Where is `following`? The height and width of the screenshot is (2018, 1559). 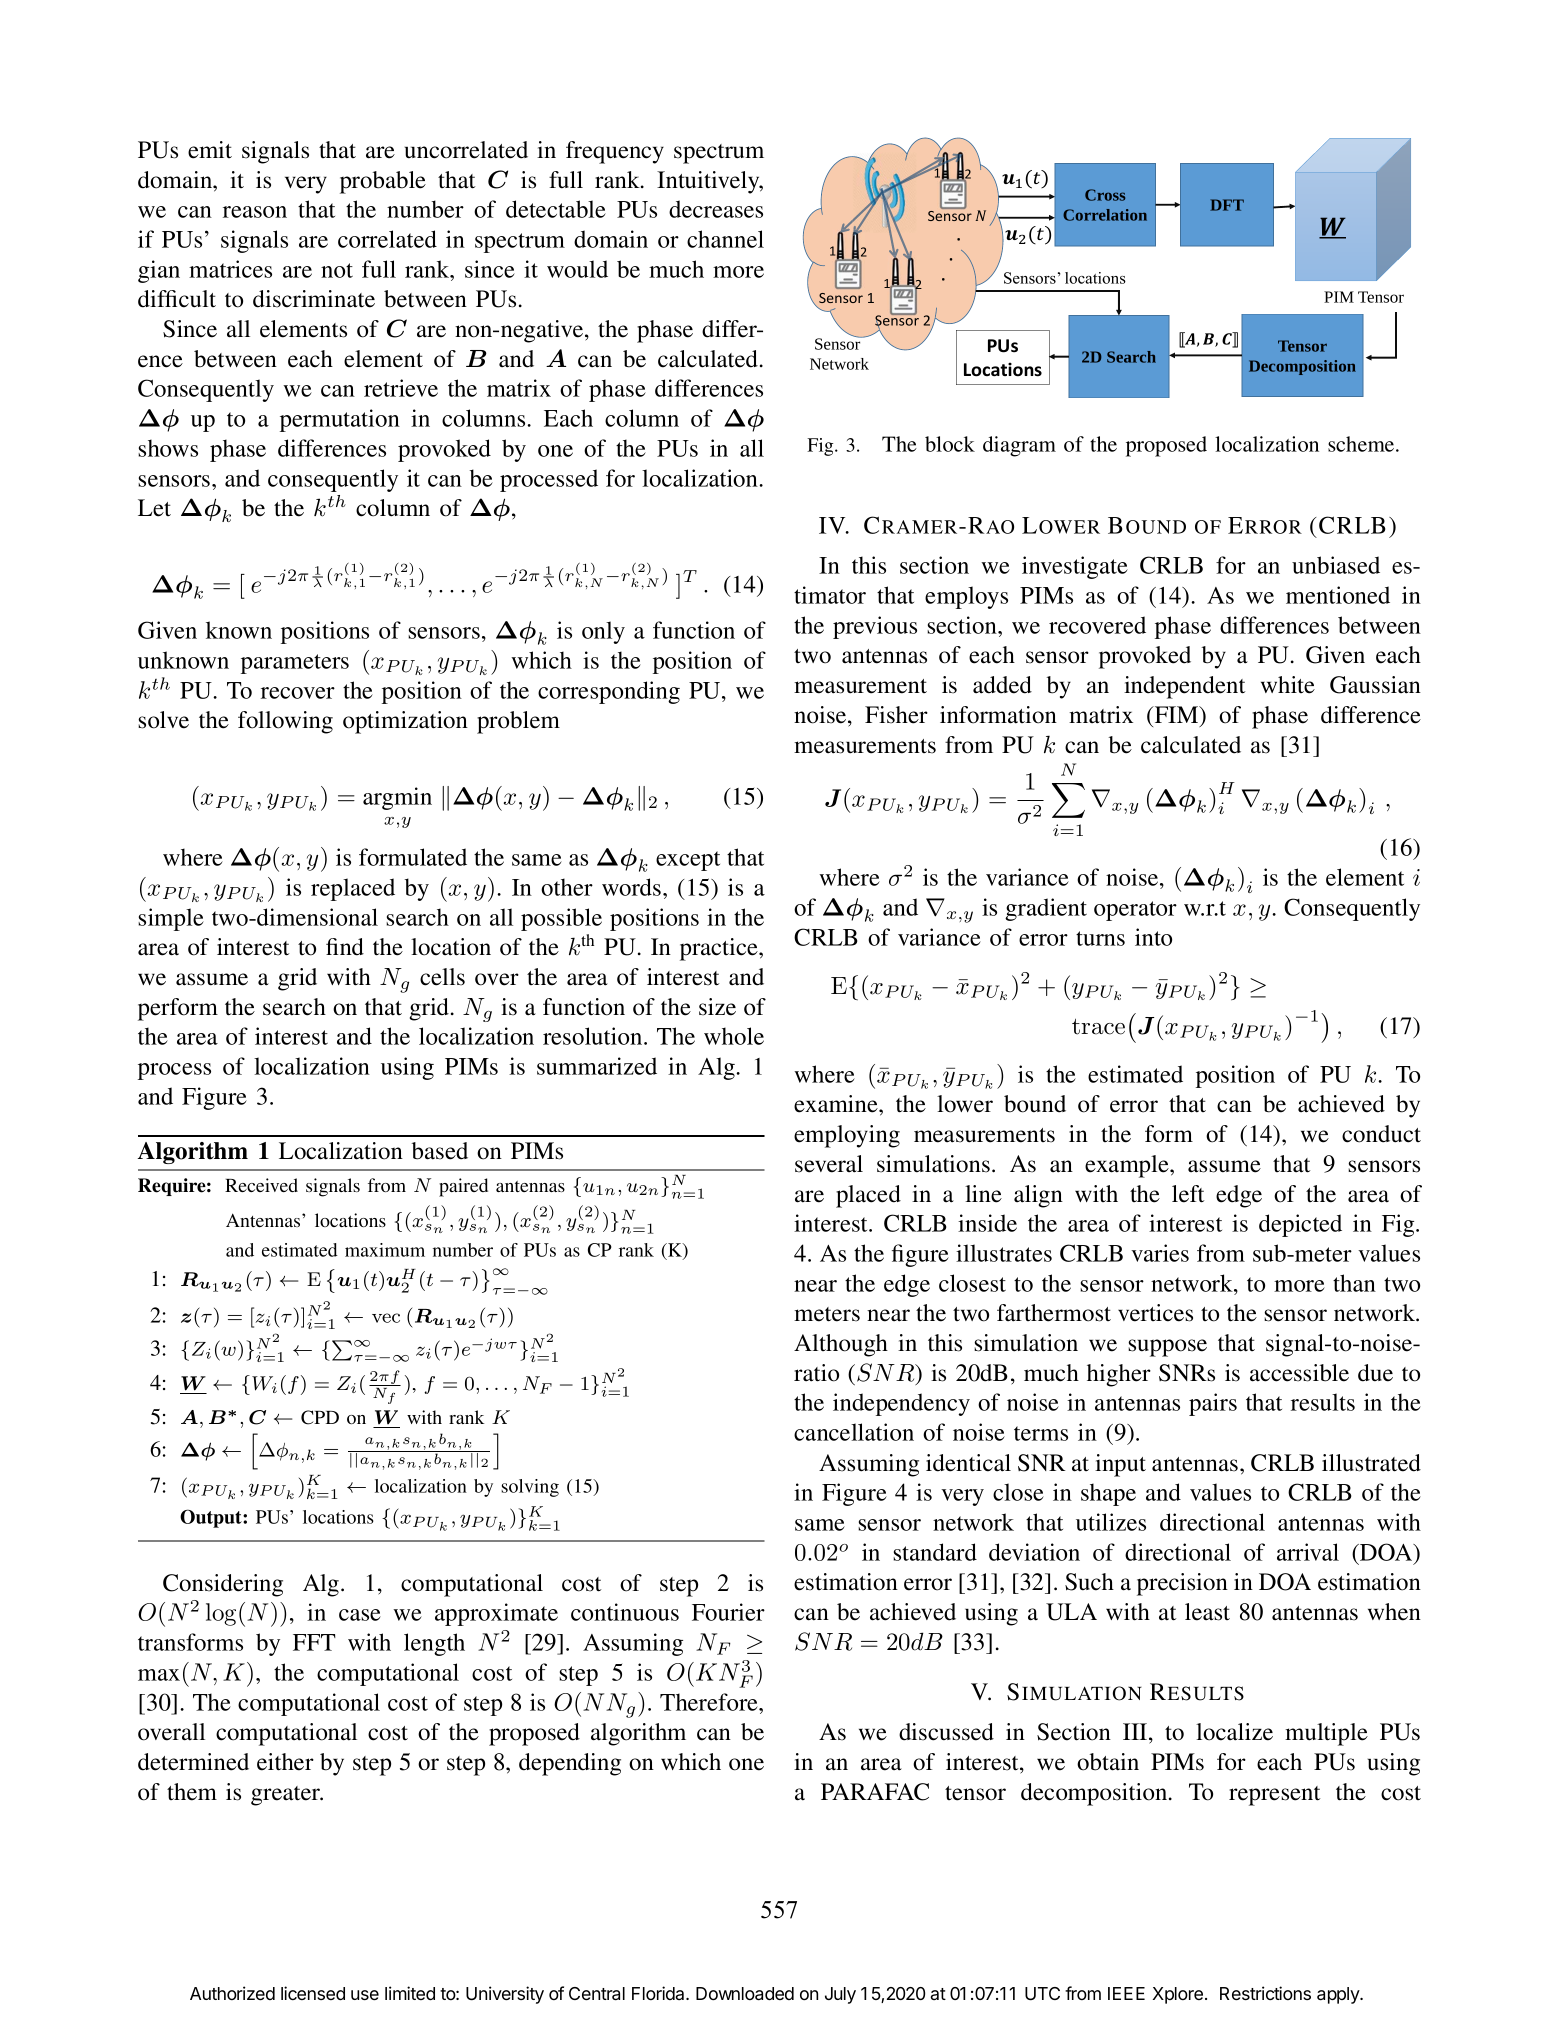 following is located at coordinates (285, 722).
